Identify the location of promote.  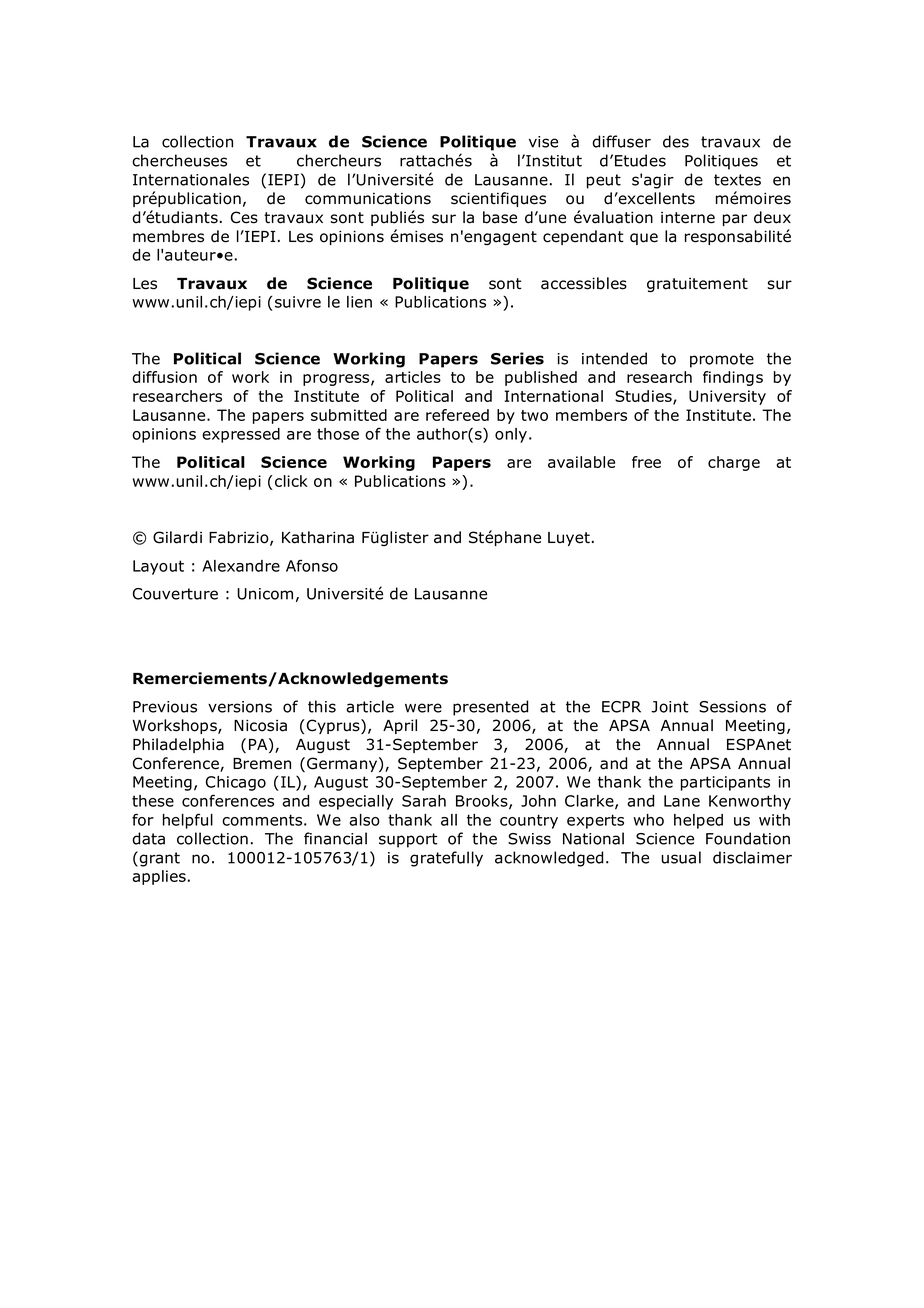
(722, 360).
